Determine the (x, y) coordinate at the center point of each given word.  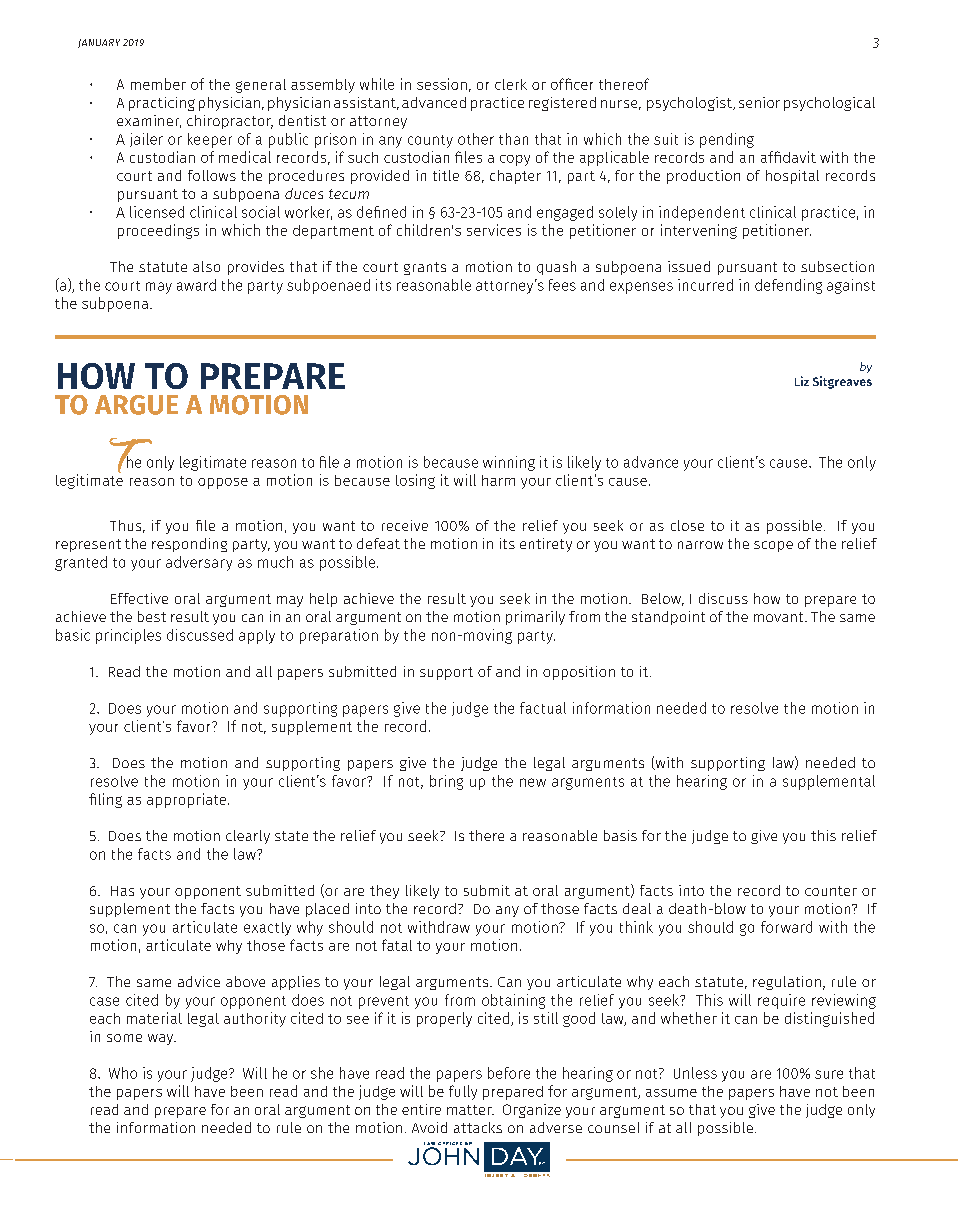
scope (773, 546)
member (158, 84)
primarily (535, 618)
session (442, 84)
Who (123, 1073)
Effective (139, 598)
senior (759, 102)
